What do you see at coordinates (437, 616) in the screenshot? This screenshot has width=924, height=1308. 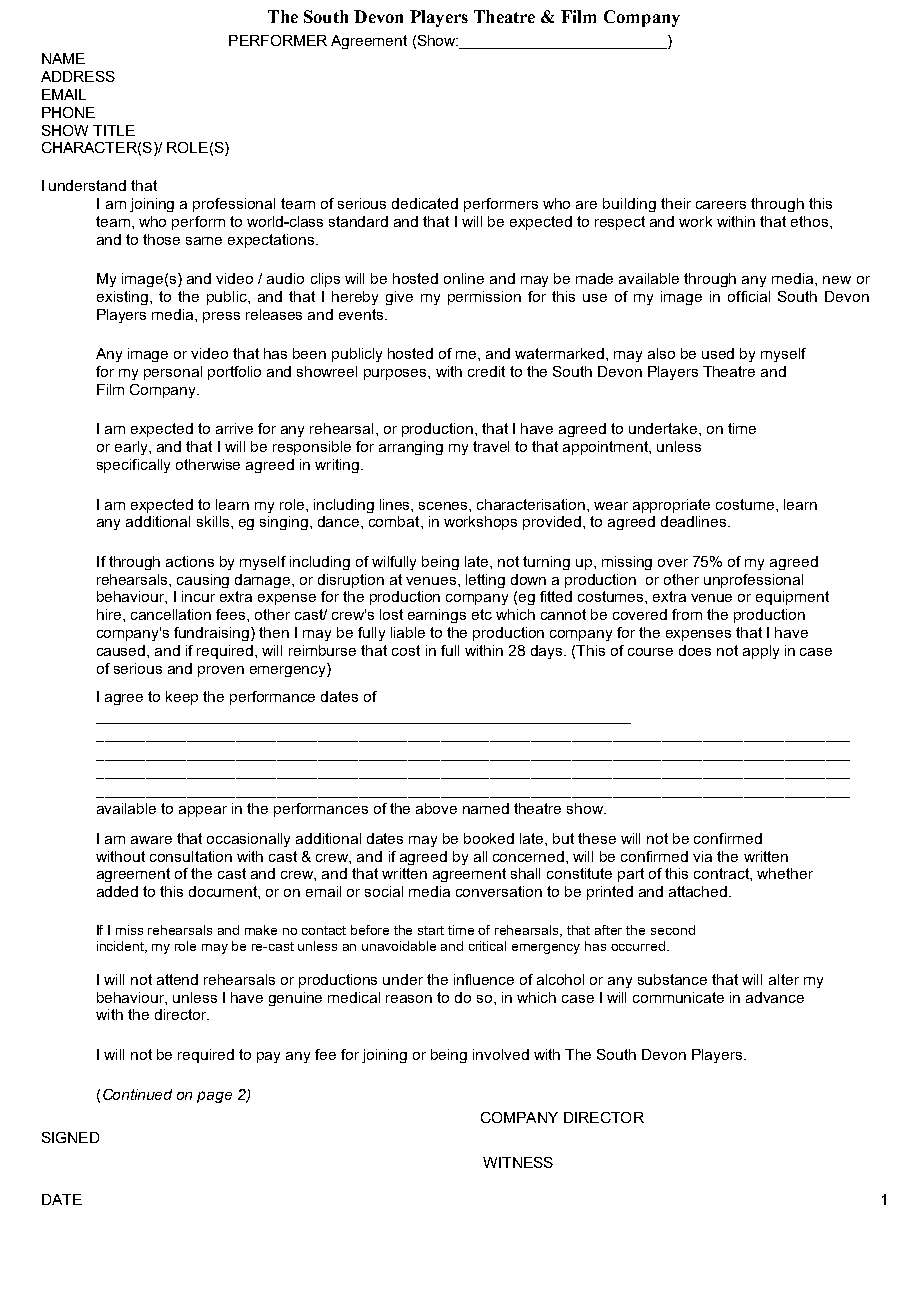 I see `earnings` at bounding box center [437, 616].
